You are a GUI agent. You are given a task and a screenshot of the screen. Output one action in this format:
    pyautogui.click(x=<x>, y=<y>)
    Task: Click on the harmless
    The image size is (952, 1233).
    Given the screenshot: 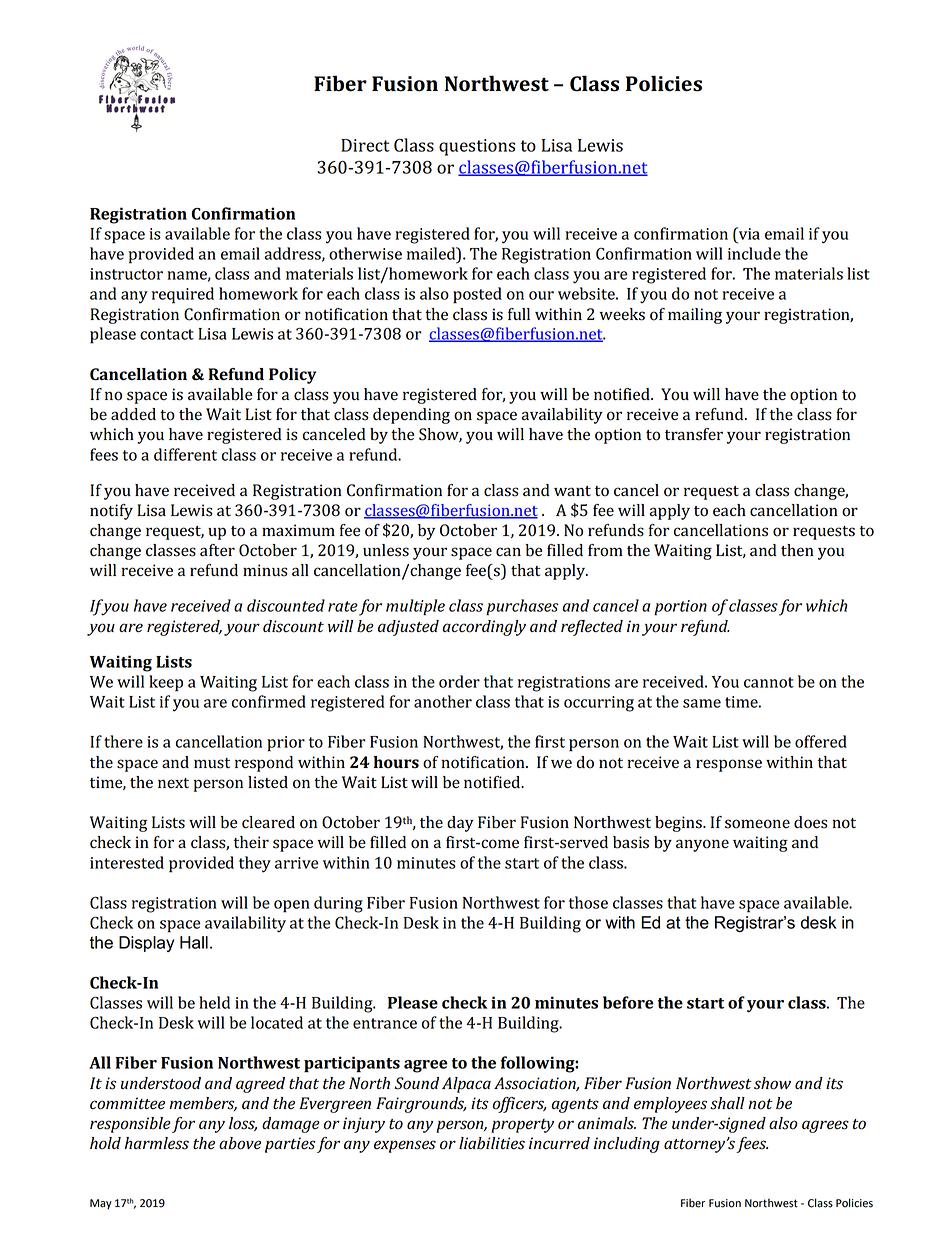 What is the action you would take?
    pyautogui.click(x=157, y=1143)
